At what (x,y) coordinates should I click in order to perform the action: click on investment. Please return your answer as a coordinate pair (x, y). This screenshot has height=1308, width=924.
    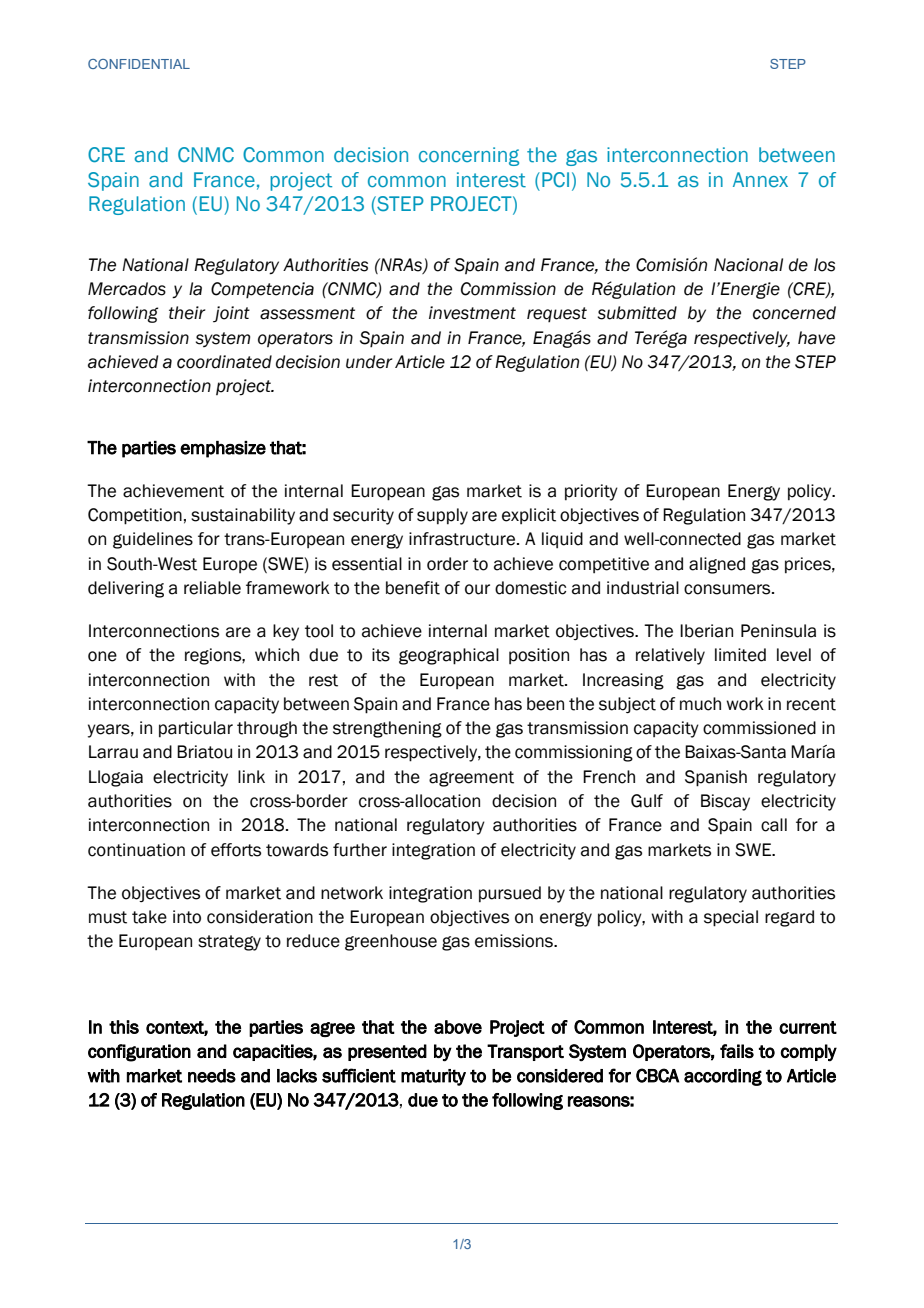
    Looking at the image, I should click on (472, 313).
